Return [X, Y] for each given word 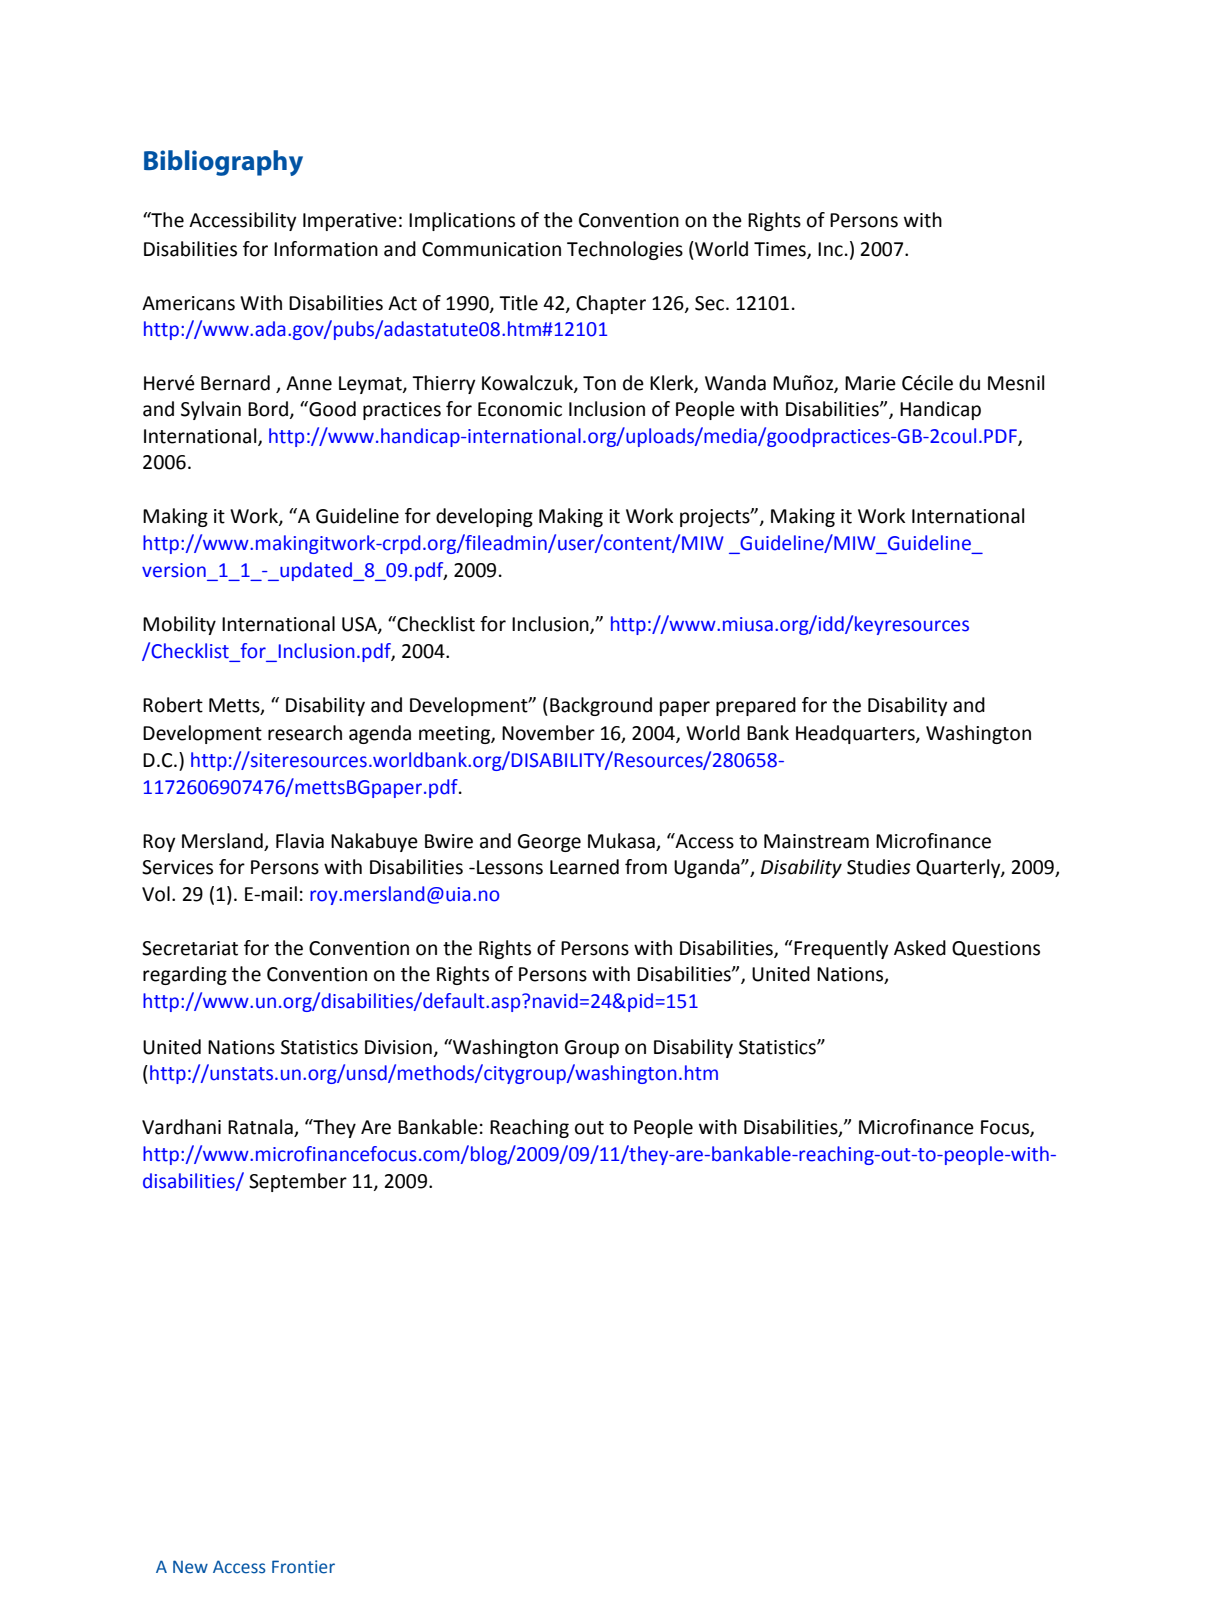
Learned [584, 867]
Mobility [179, 625]
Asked [920, 948]
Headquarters [856, 734]
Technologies [625, 250]
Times [781, 250]
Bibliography [223, 163]
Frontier [303, 1567]
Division [398, 1047]
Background [601, 706]
